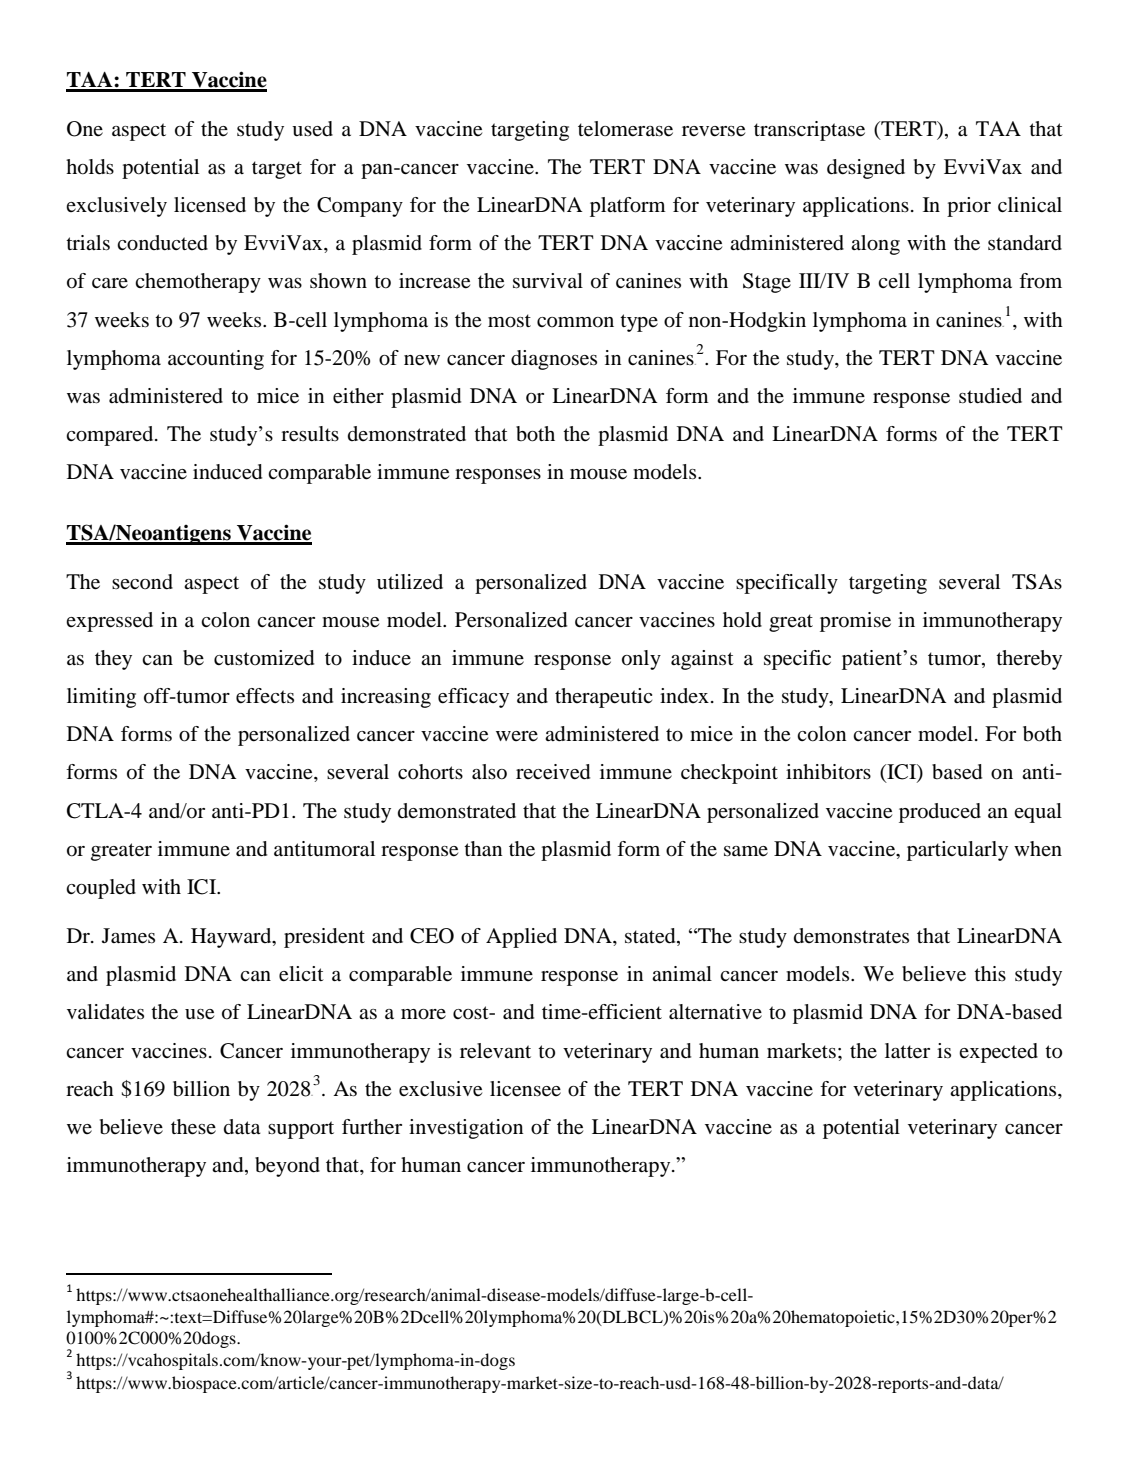 The image size is (1129, 1460). What do you see at coordinates (193, 1127) in the page?
I see `these` at bounding box center [193, 1127].
